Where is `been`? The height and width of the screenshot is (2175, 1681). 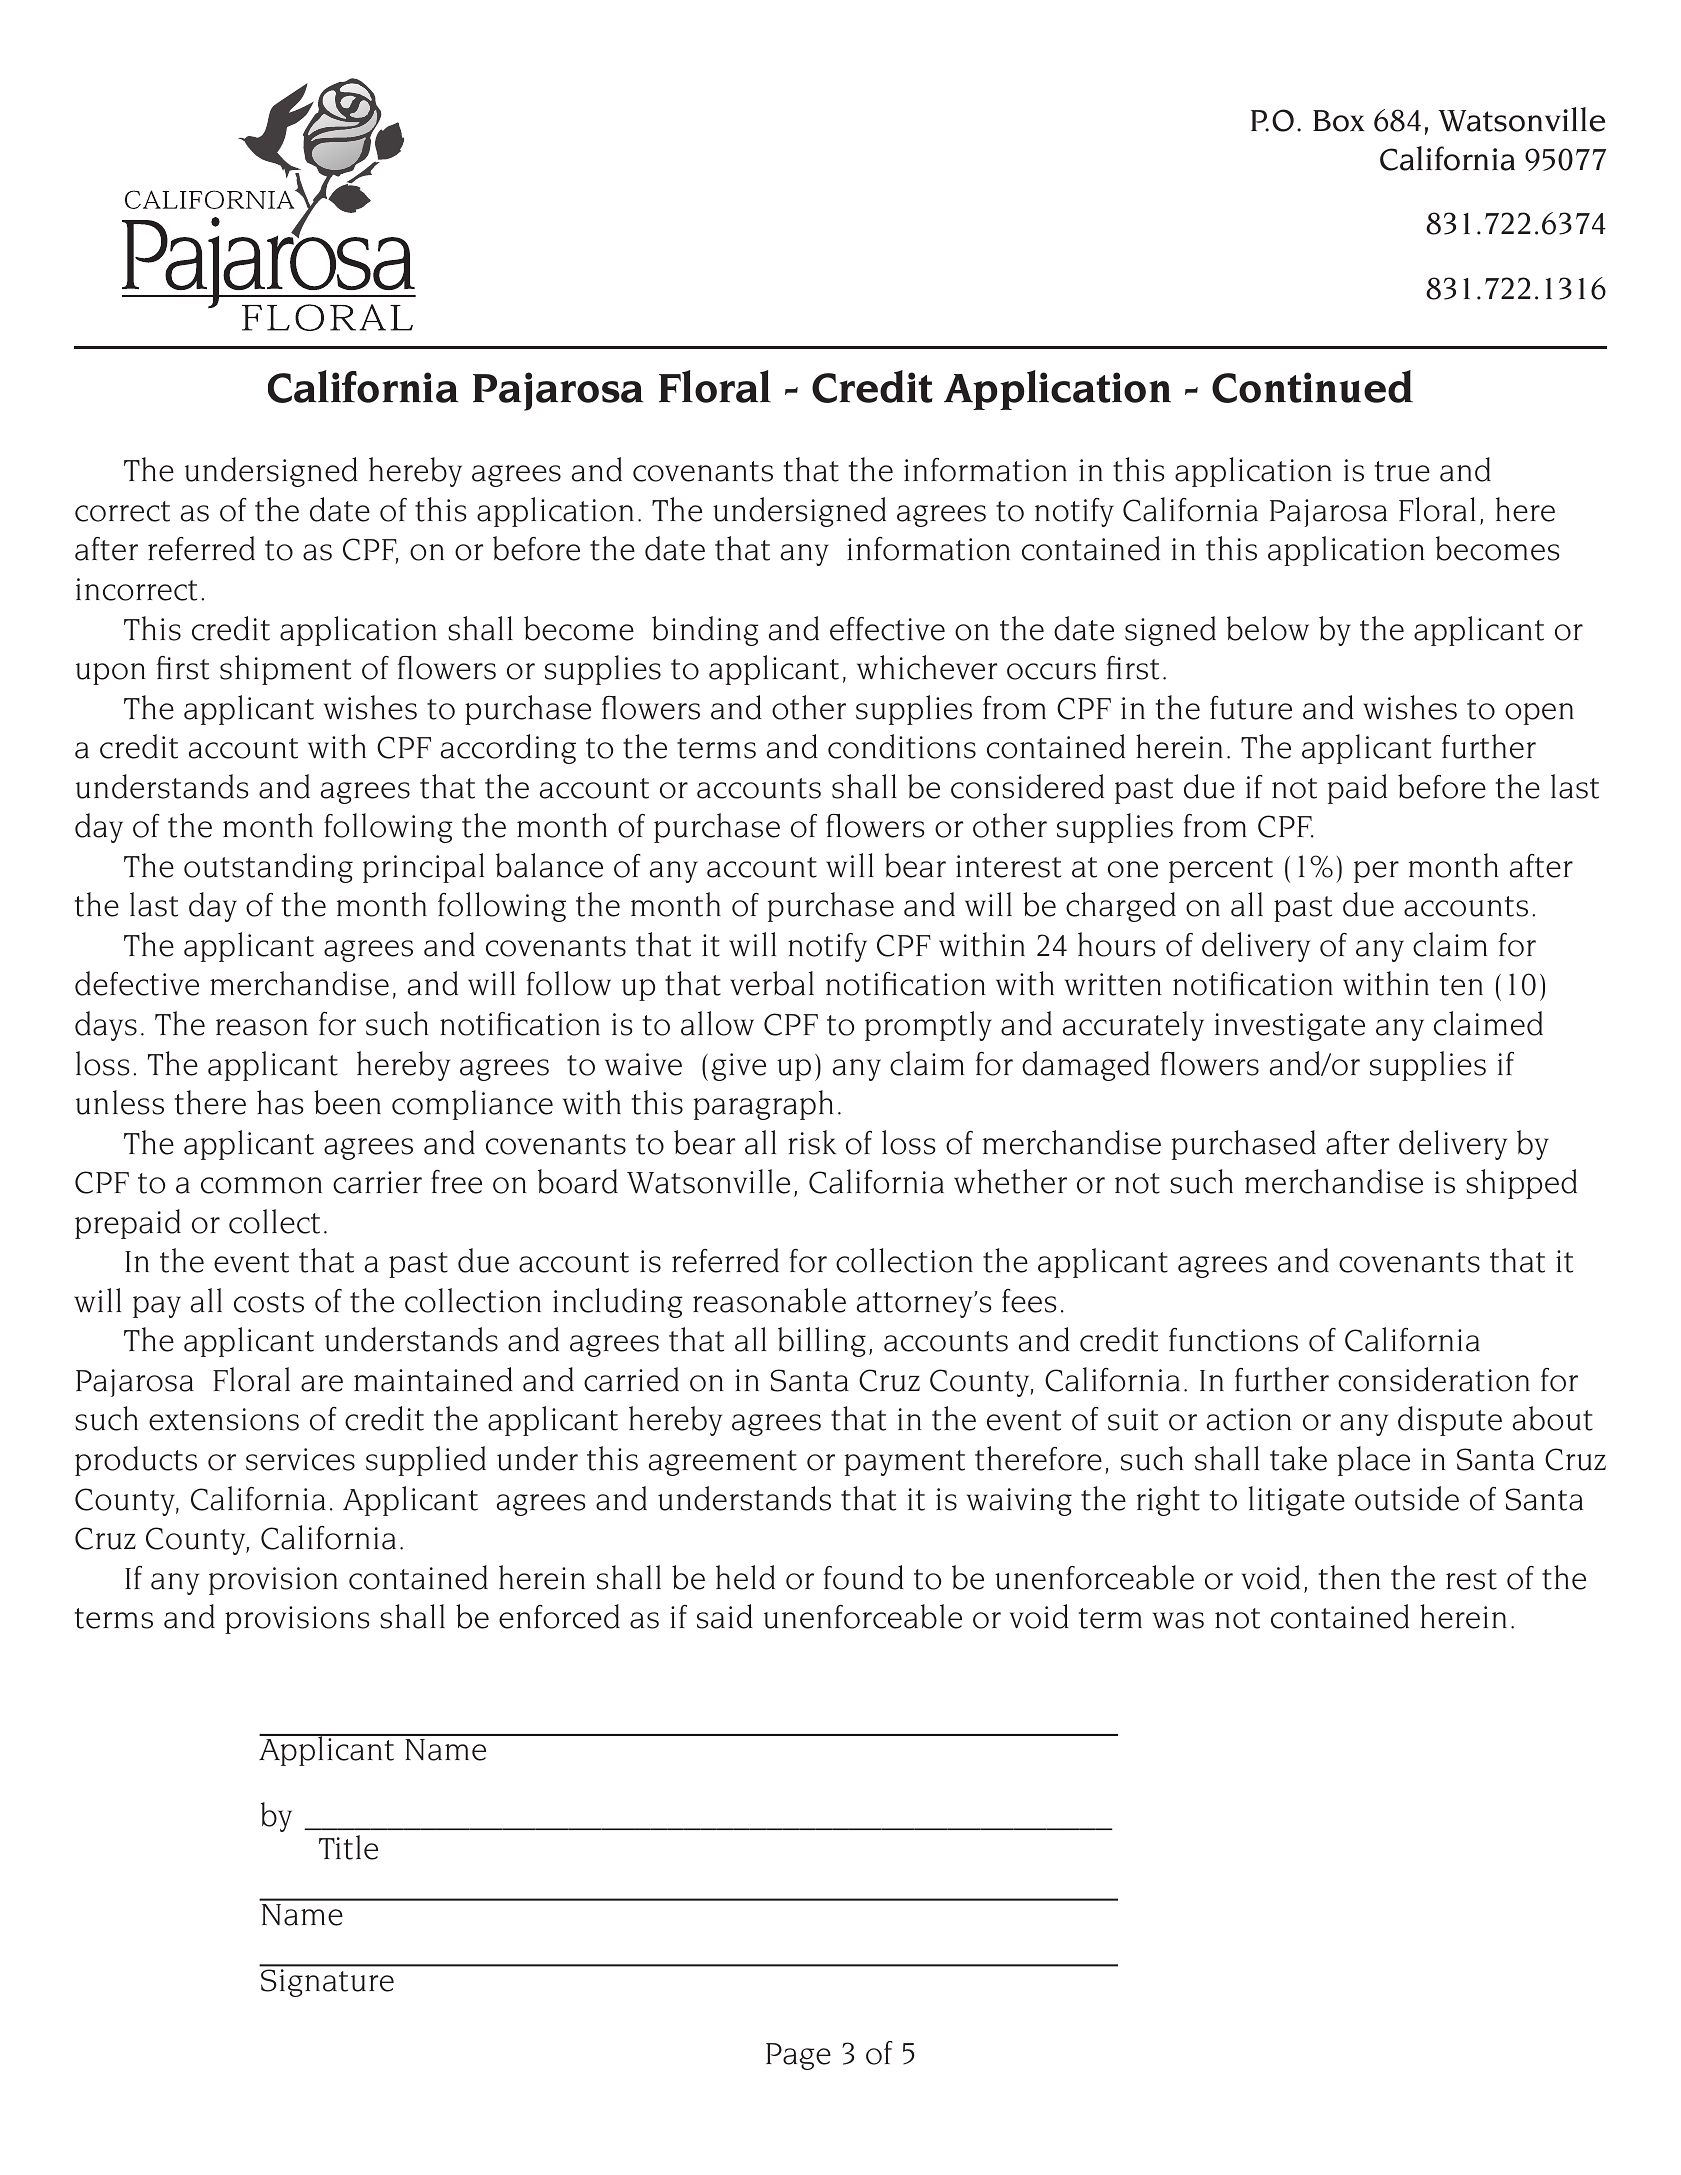
been is located at coordinates (347, 1102).
